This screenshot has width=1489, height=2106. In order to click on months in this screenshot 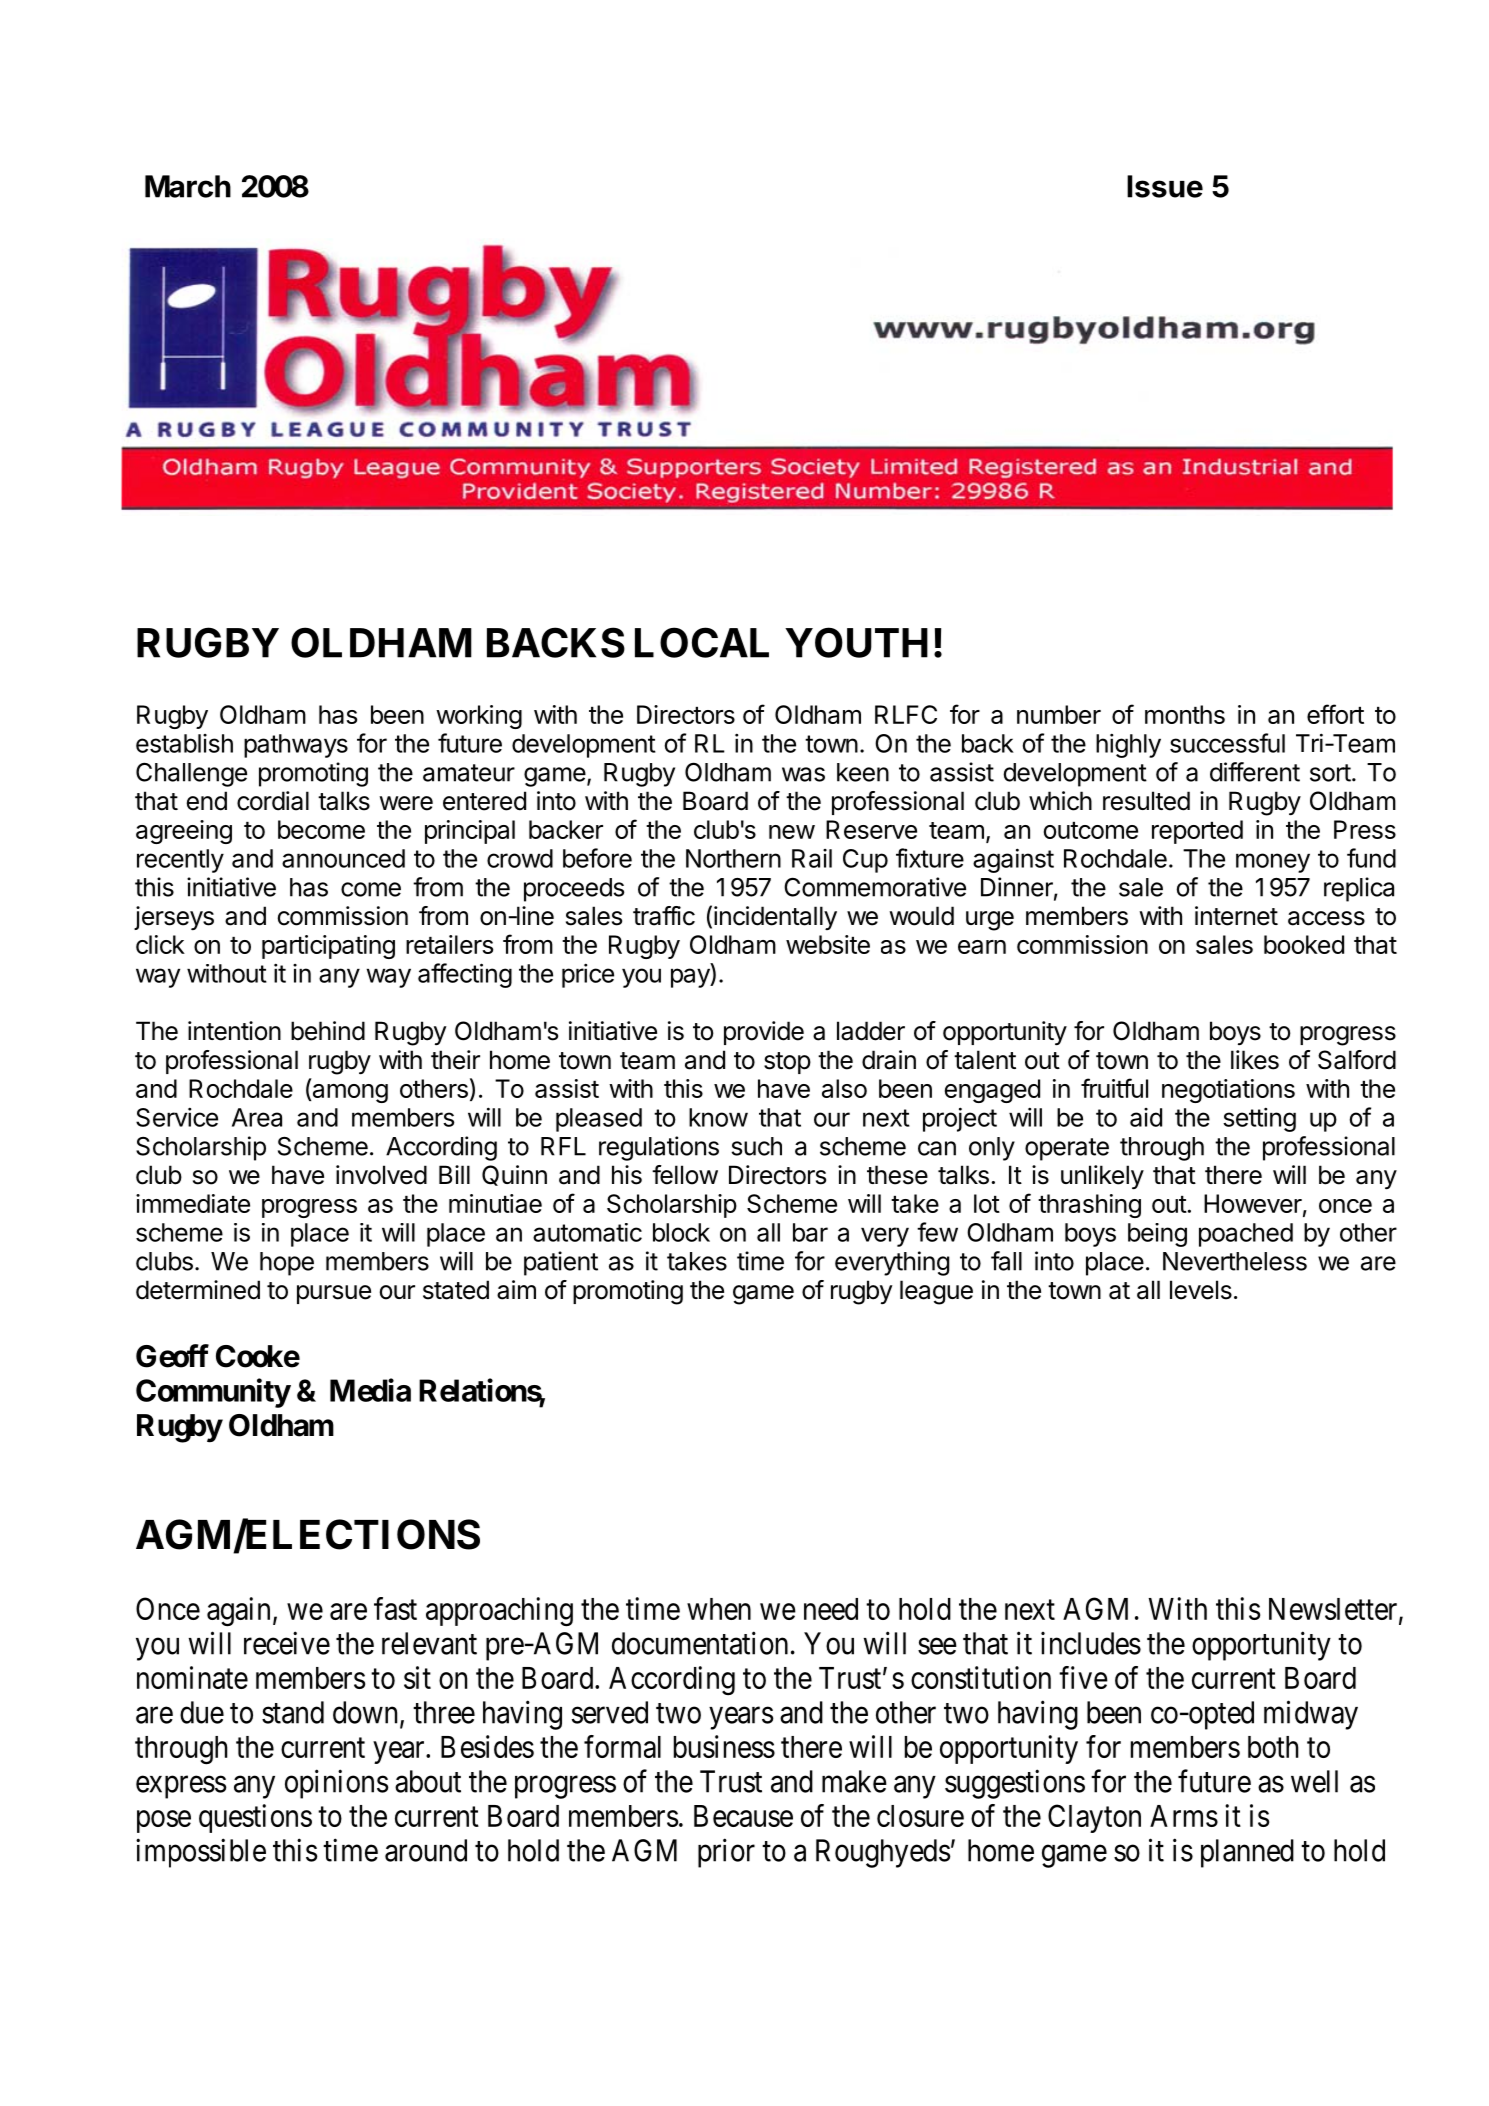, I will do `click(1185, 714)`.
